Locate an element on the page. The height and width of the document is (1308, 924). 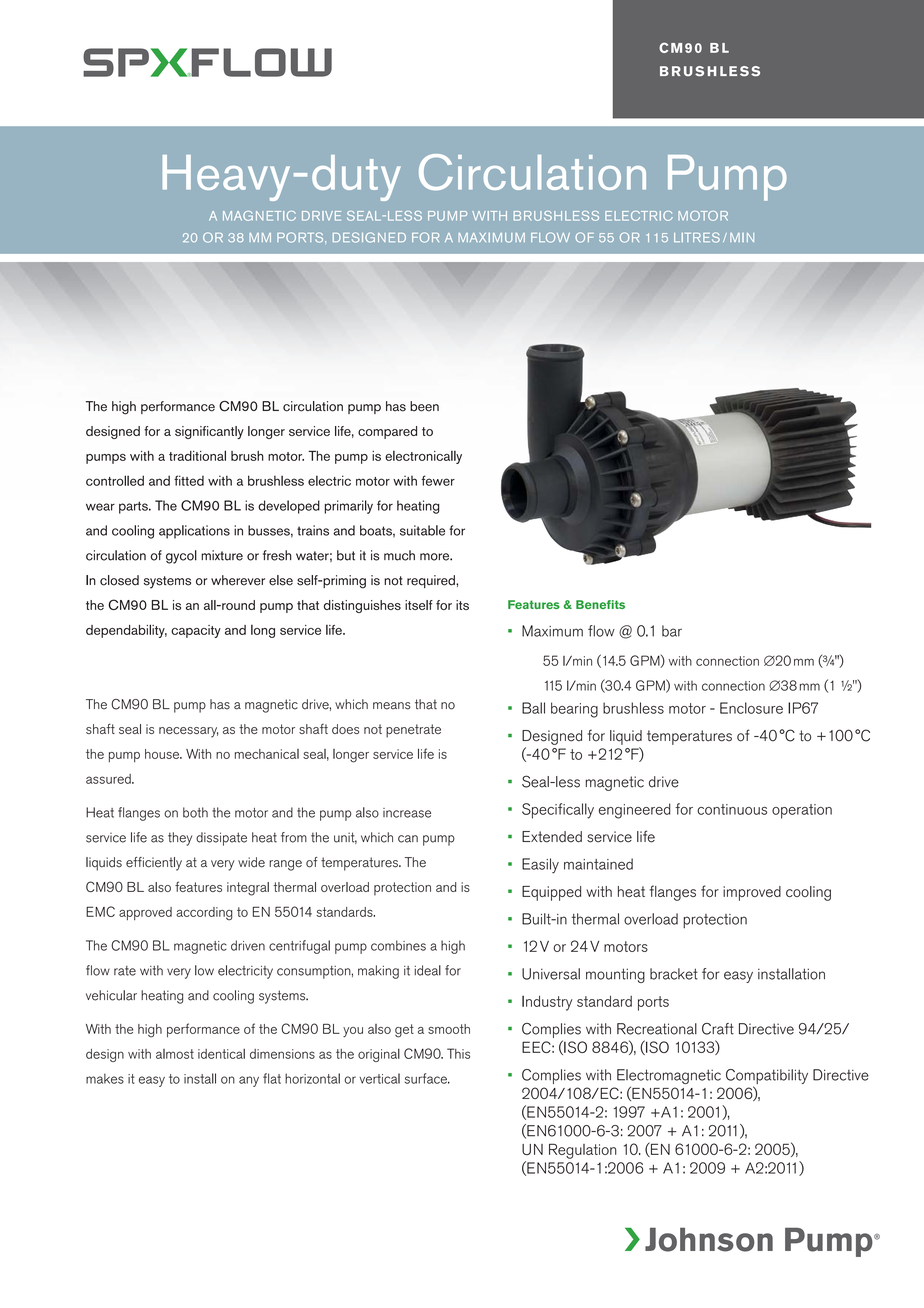
Equipped is located at coordinates (551, 893).
